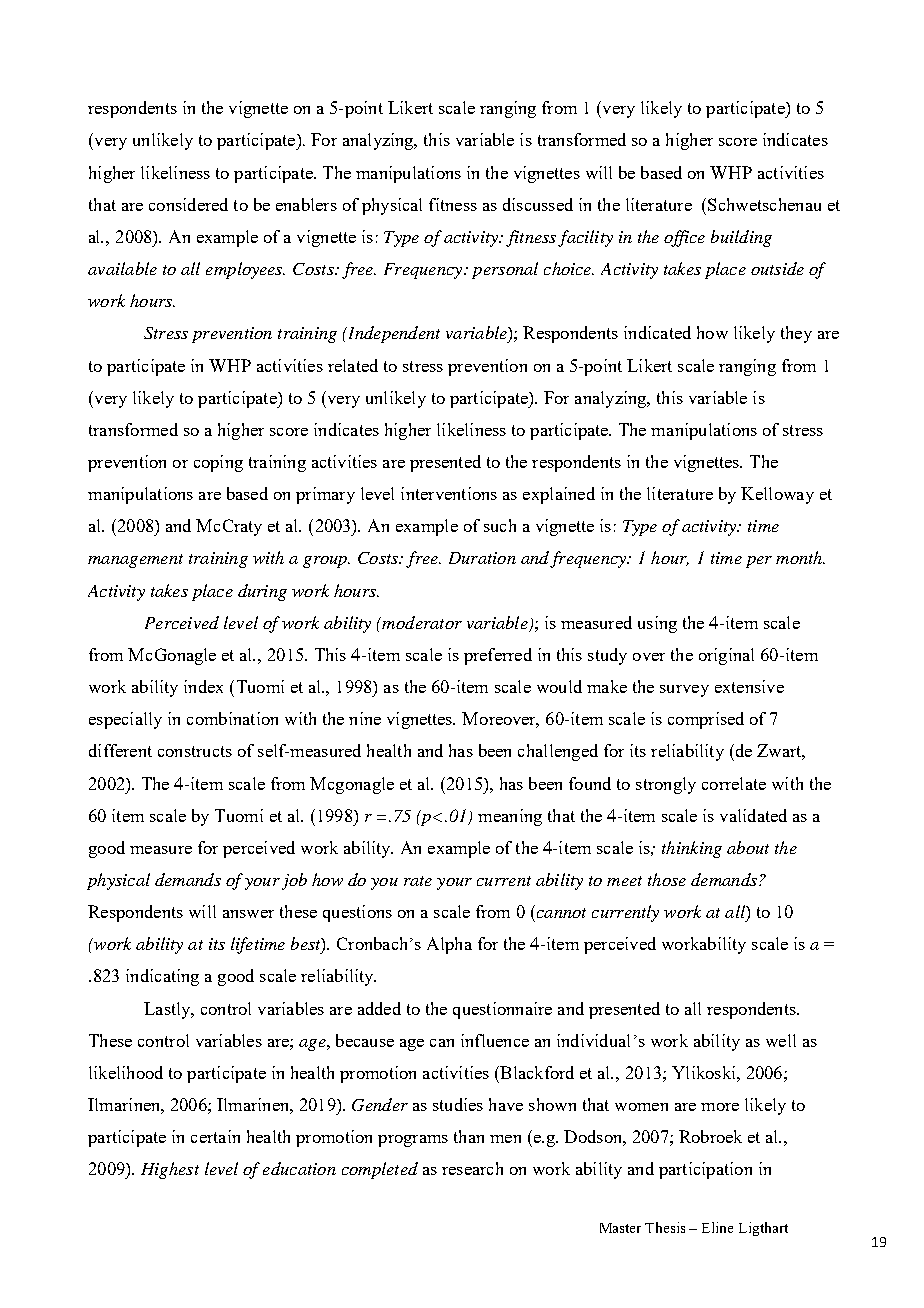 The width and height of the screenshot is (924, 1308). Describe the element at coordinates (218, 463) in the screenshot. I see `coping` at that location.
